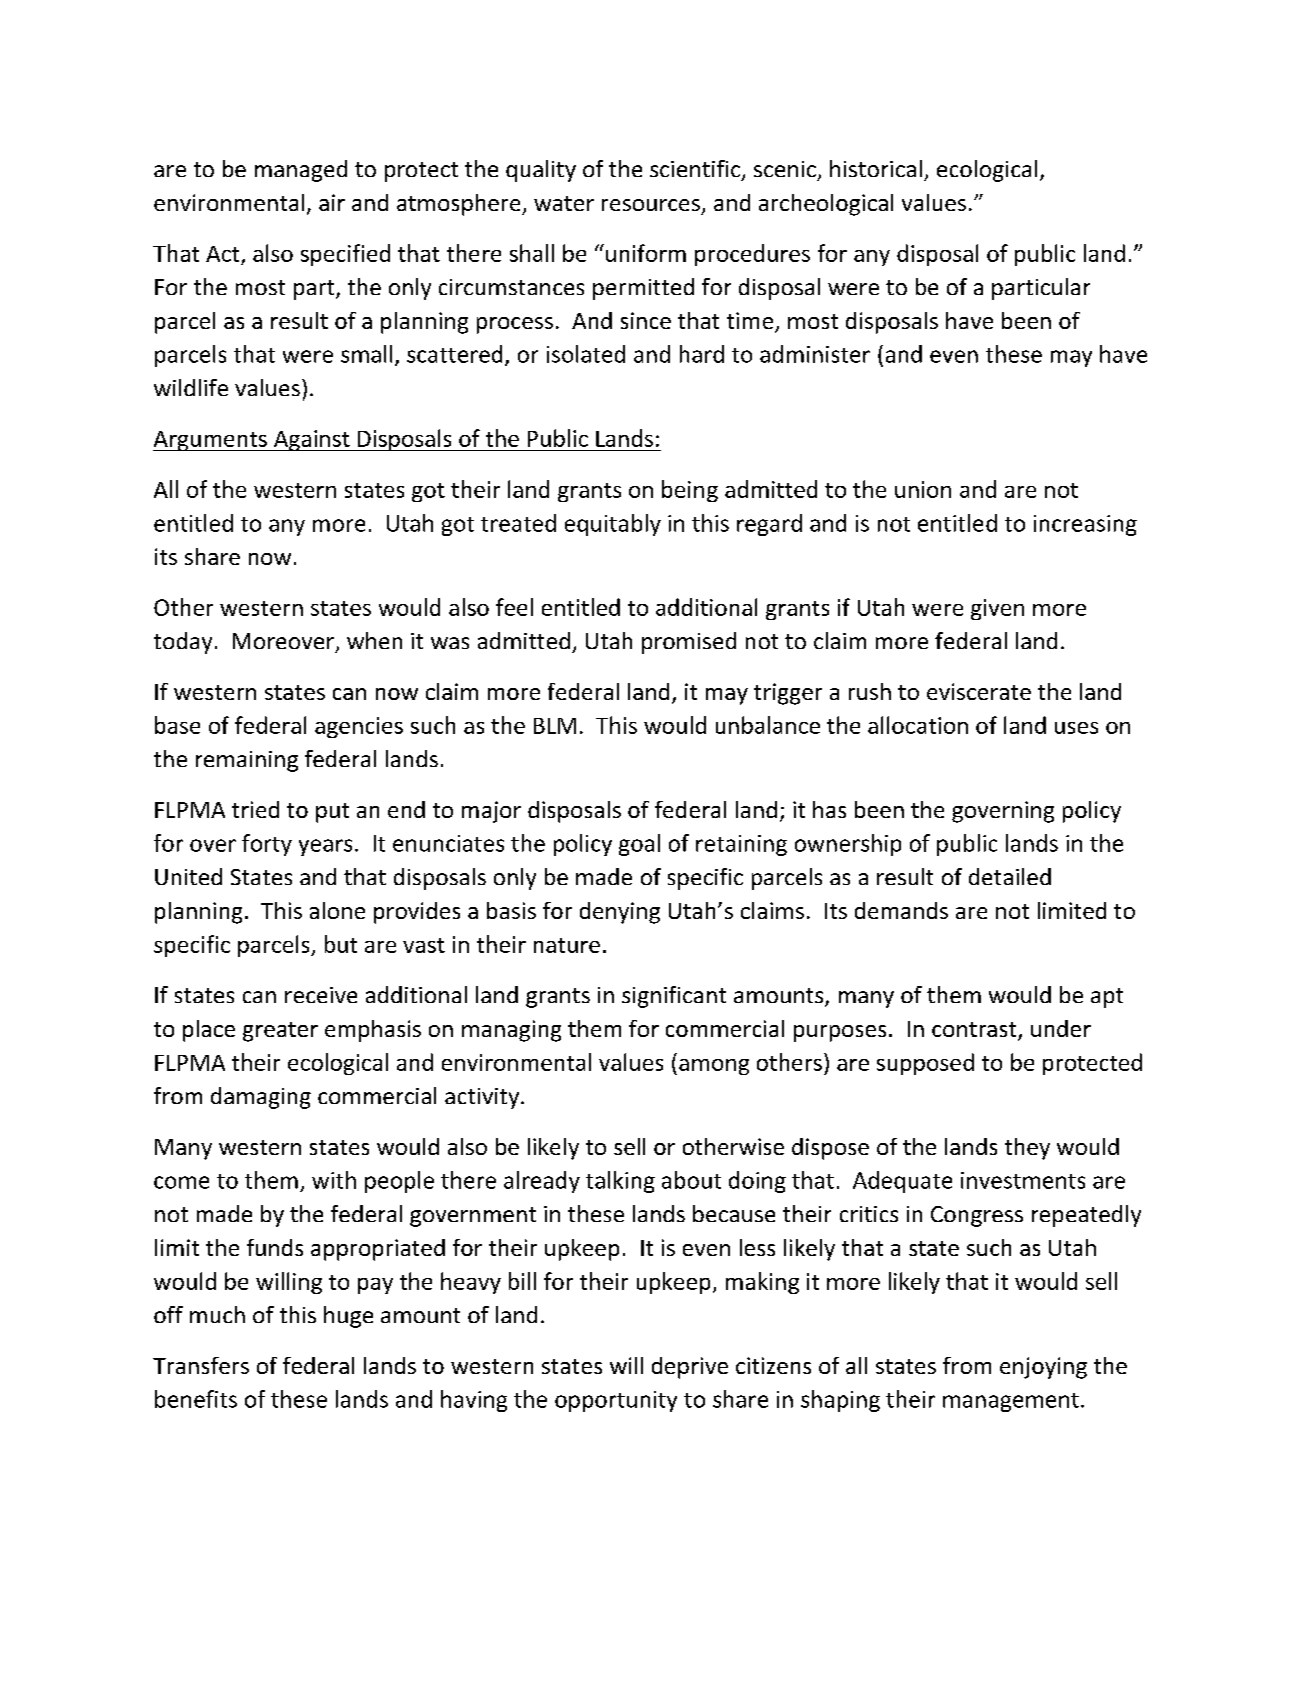 Image resolution: width=1303 pixels, height=1686 pixels. What do you see at coordinates (651, 205) in the image?
I see `resources` at bounding box center [651, 205].
